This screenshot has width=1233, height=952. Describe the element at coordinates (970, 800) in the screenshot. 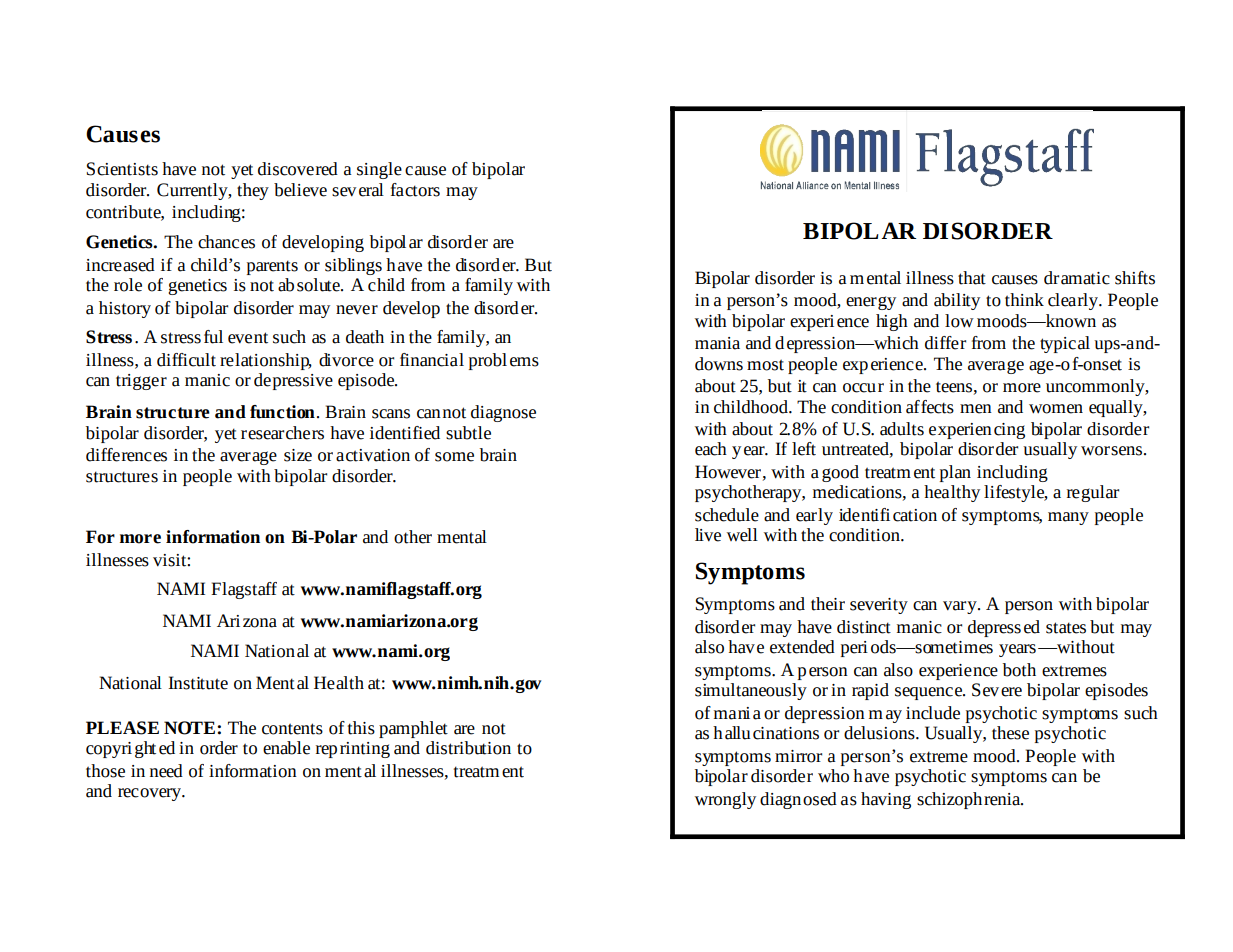

I see `schizophrenia` at that location.
